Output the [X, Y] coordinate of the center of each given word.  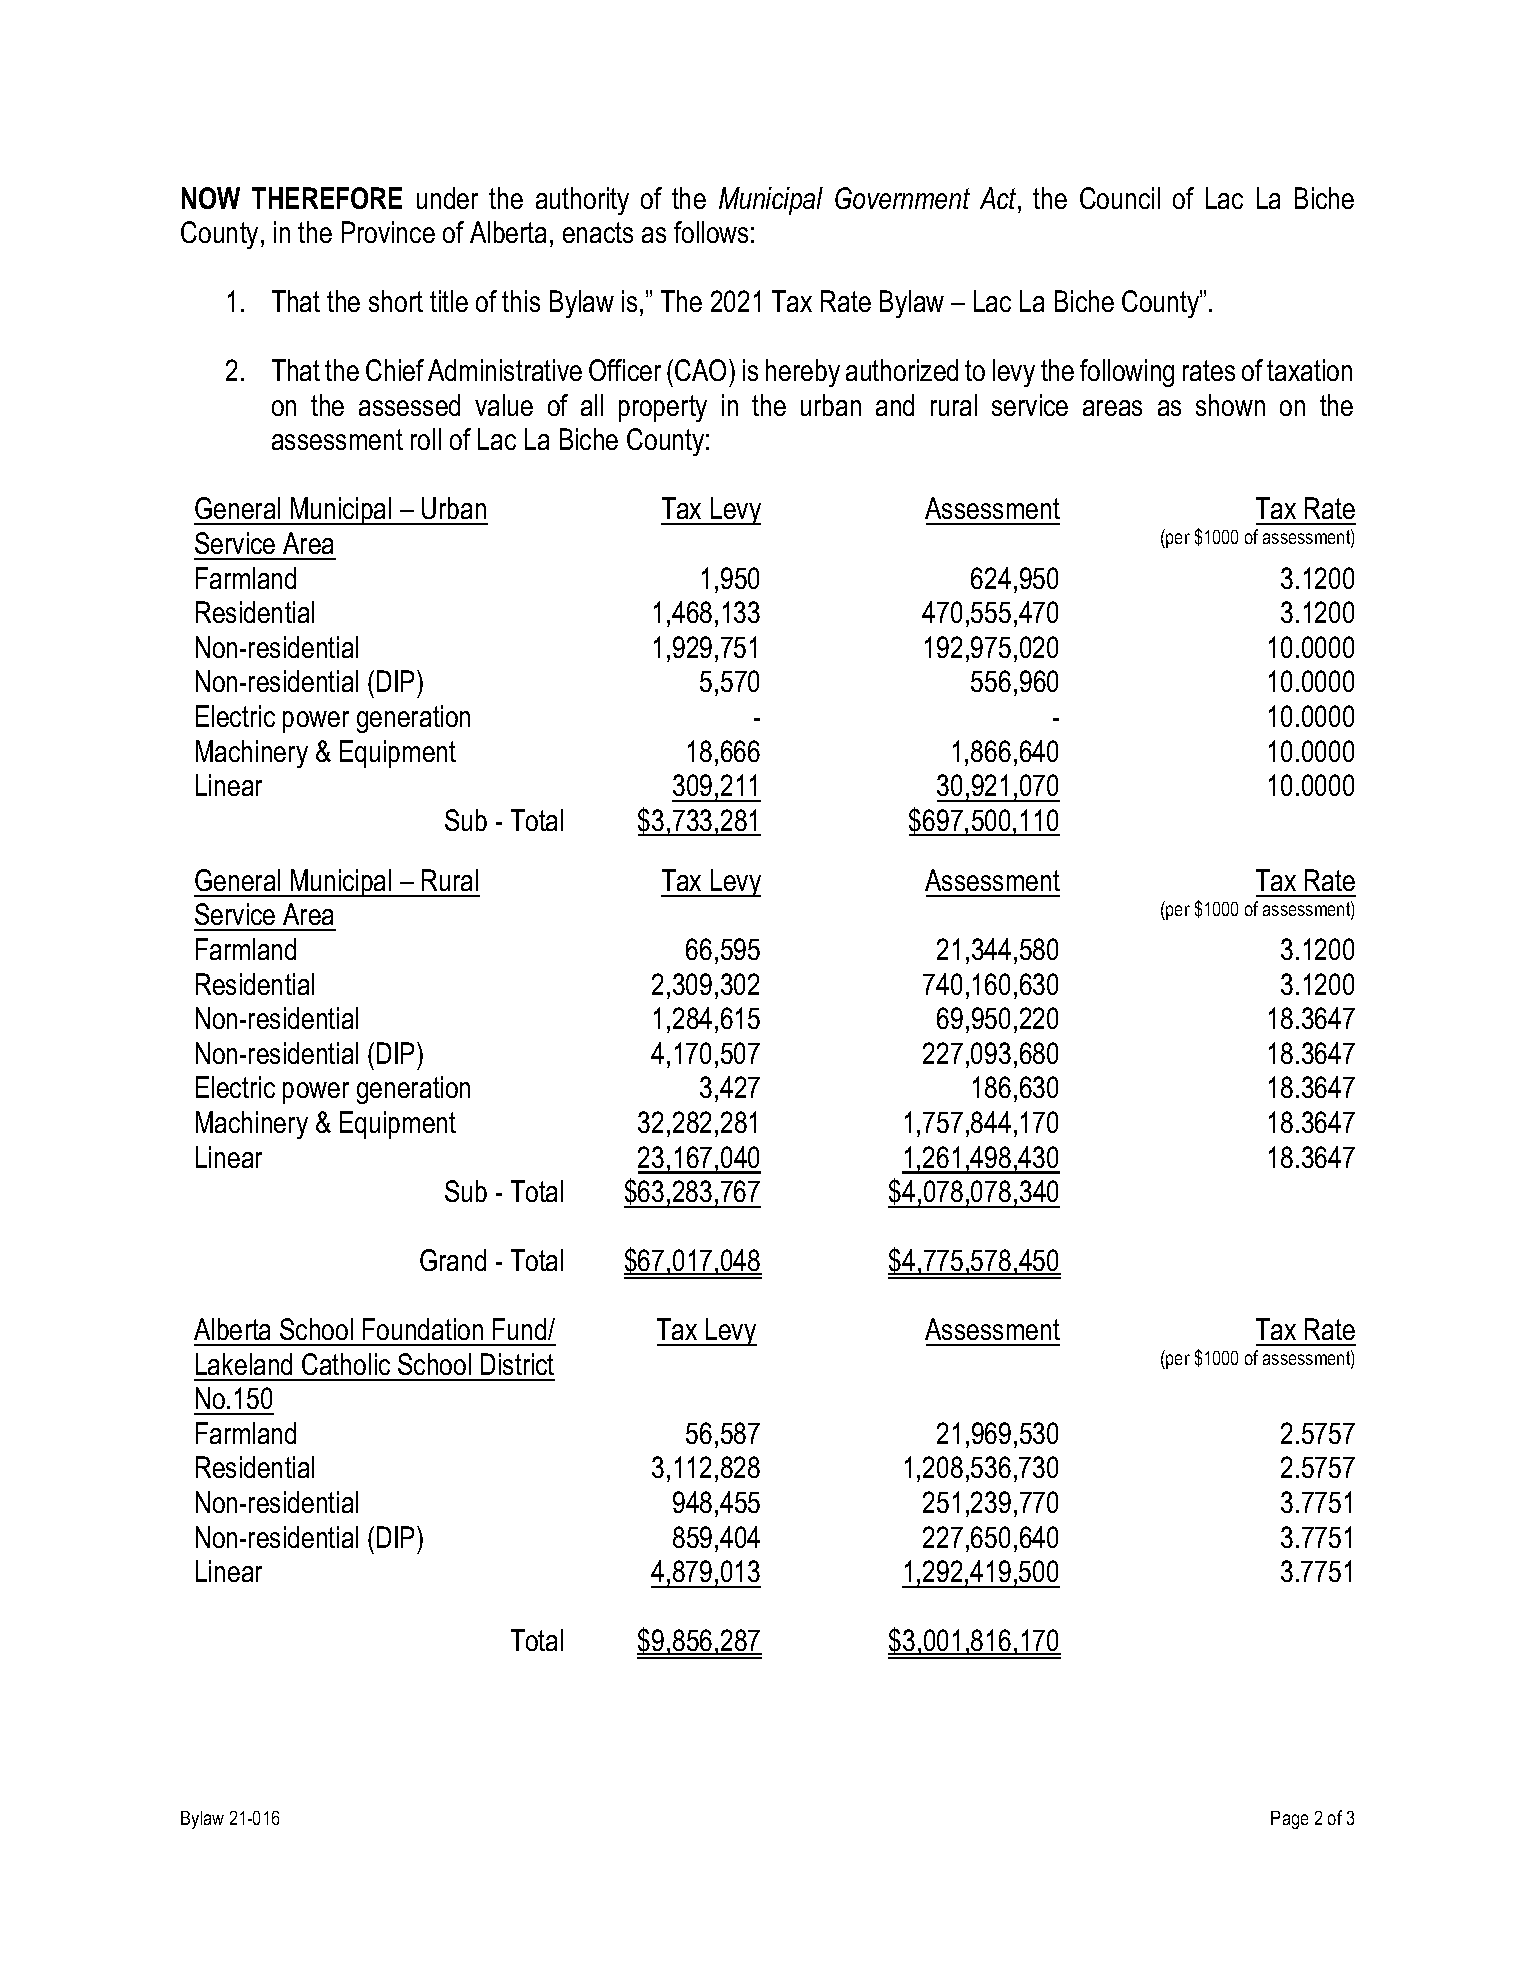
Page [1289, 1820]
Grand [453, 1260]
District [517, 1364]
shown [1230, 405]
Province [388, 232]
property [663, 408]
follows [711, 232]
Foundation [423, 1329]
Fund [519, 1329]
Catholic [346, 1364]
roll [426, 439]
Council [1120, 198]
